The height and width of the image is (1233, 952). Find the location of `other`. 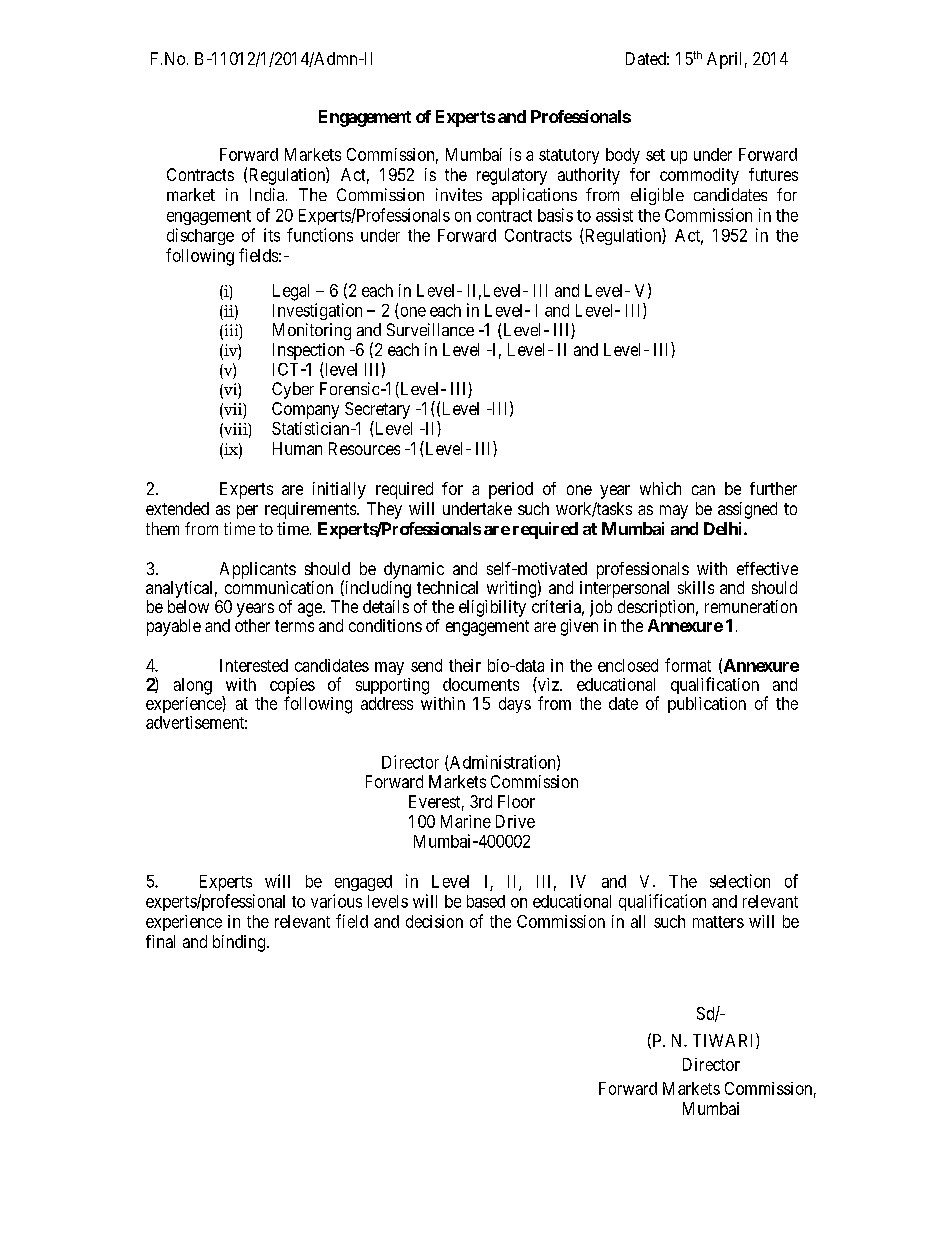

other is located at coordinates (252, 625).
